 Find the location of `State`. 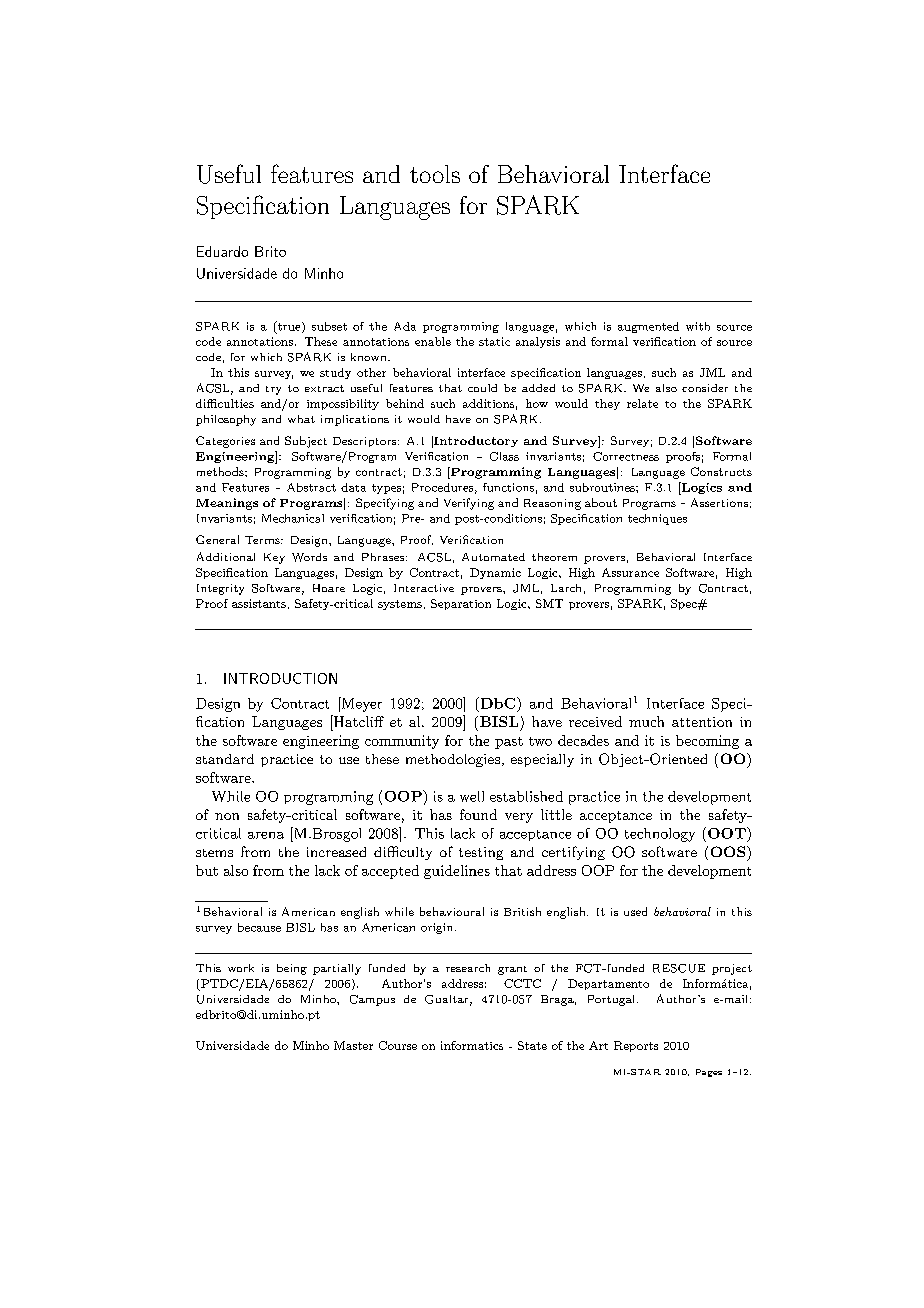

State is located at coordinates (532, 1045).
